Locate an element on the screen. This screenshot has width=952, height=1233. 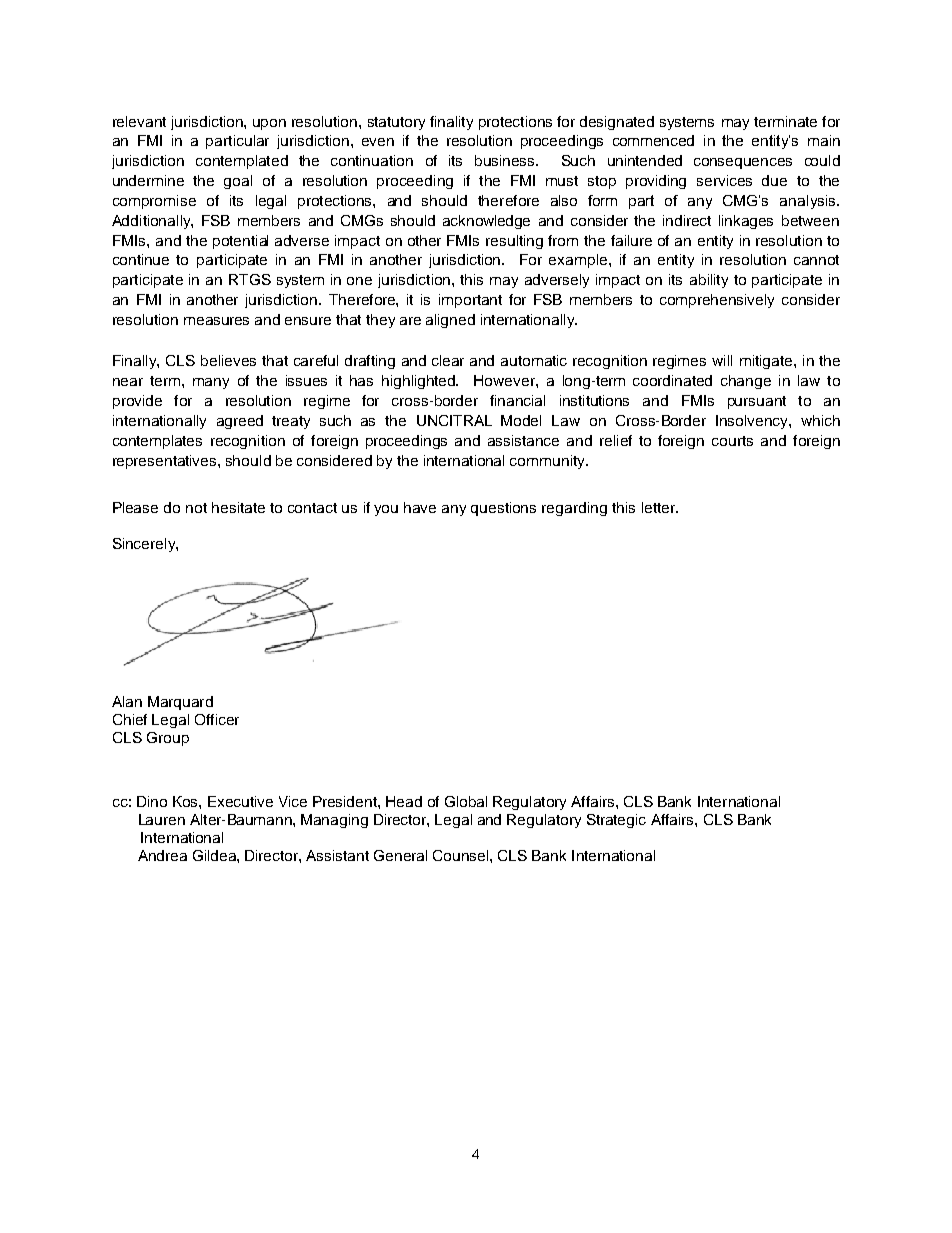
consequences is located at coordinates (743, 163).
